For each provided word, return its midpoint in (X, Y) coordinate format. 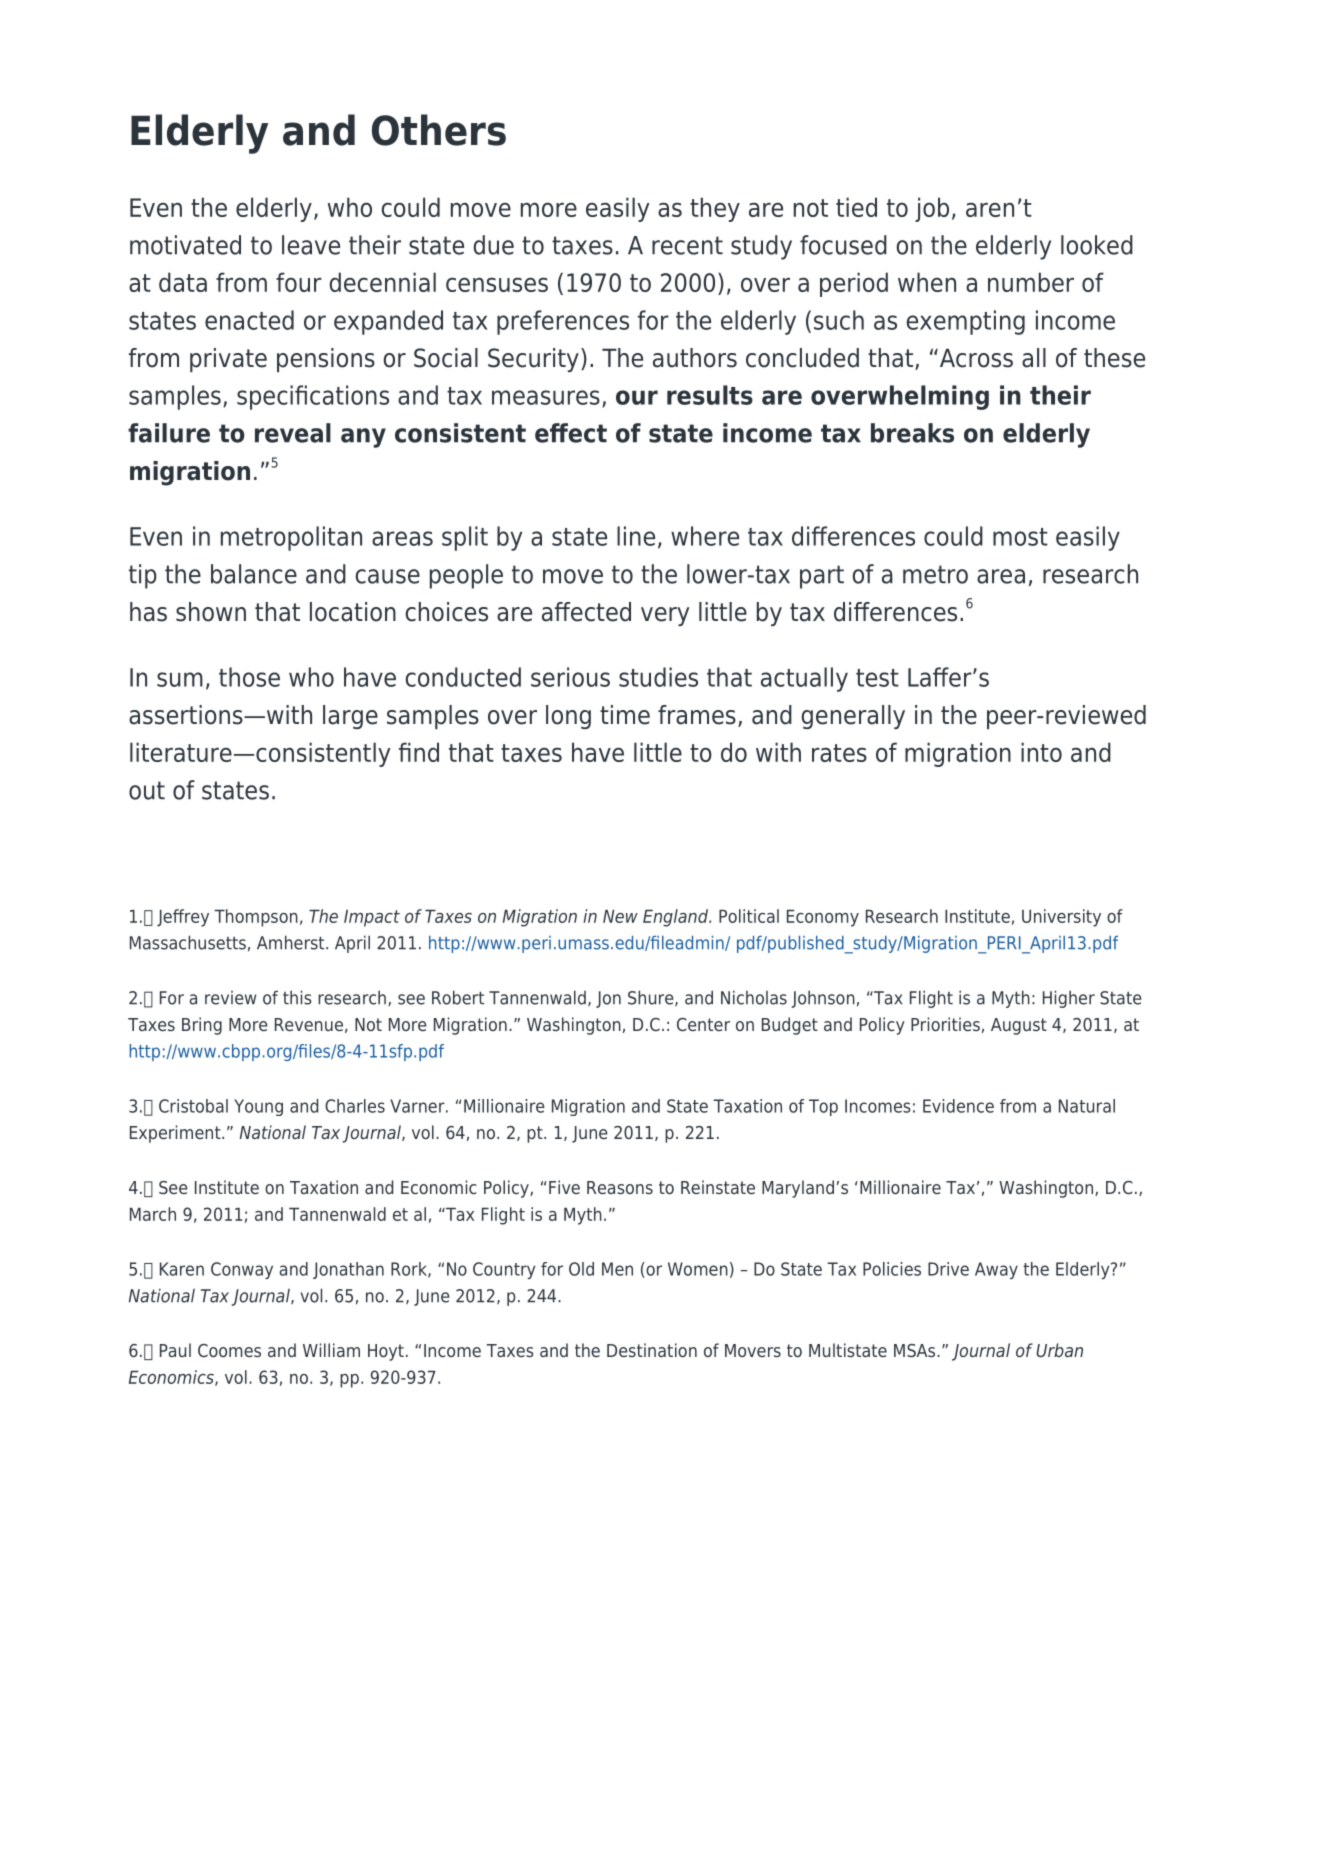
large (350, 717)
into (1041, 752)
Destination (652, 1350)
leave (311, 245)
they (715, 209)
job (932, 209)
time (625, 715)
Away (996, 1270)
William (331, 1350)
